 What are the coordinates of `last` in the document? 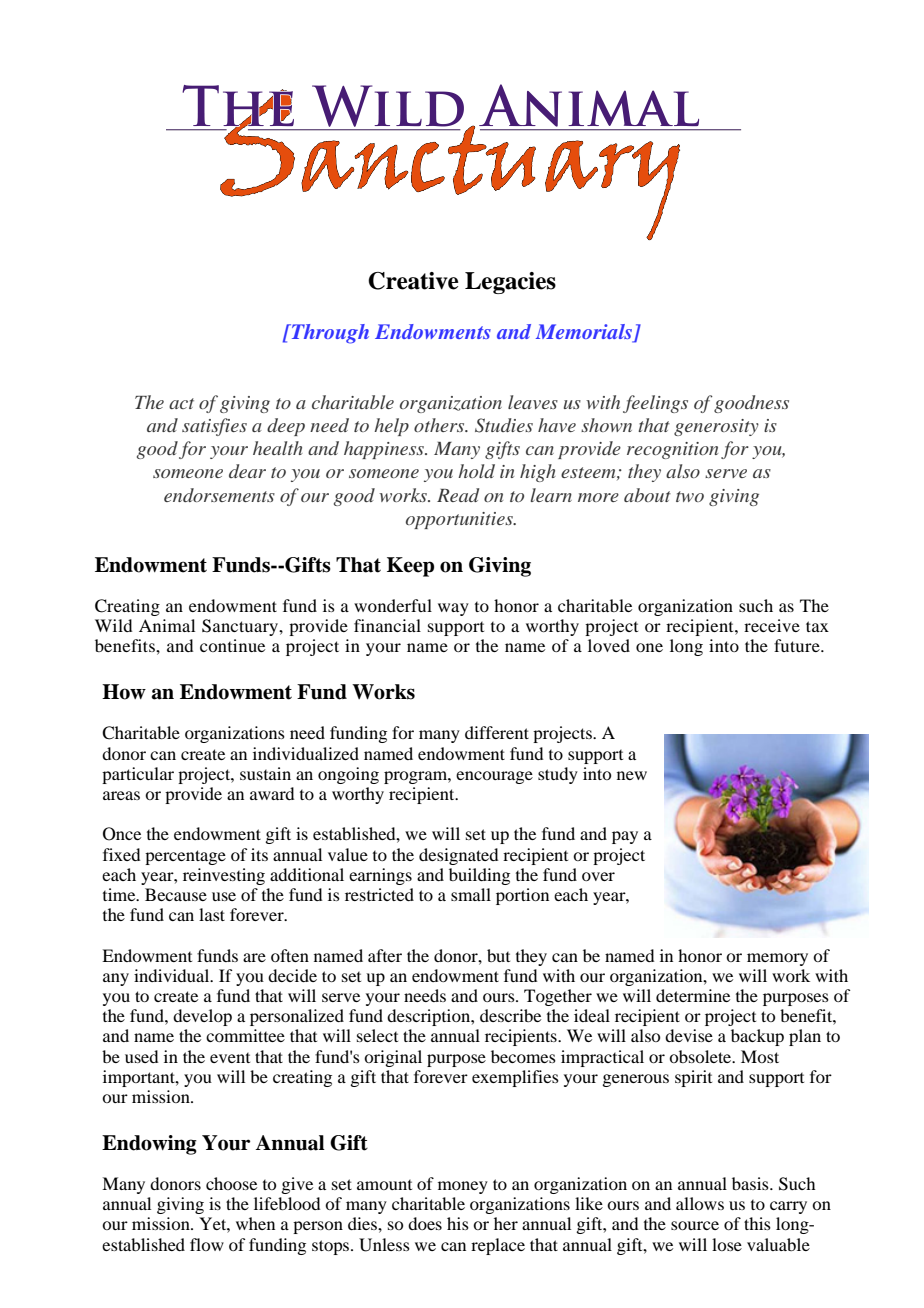 It's located at (212, 914).
